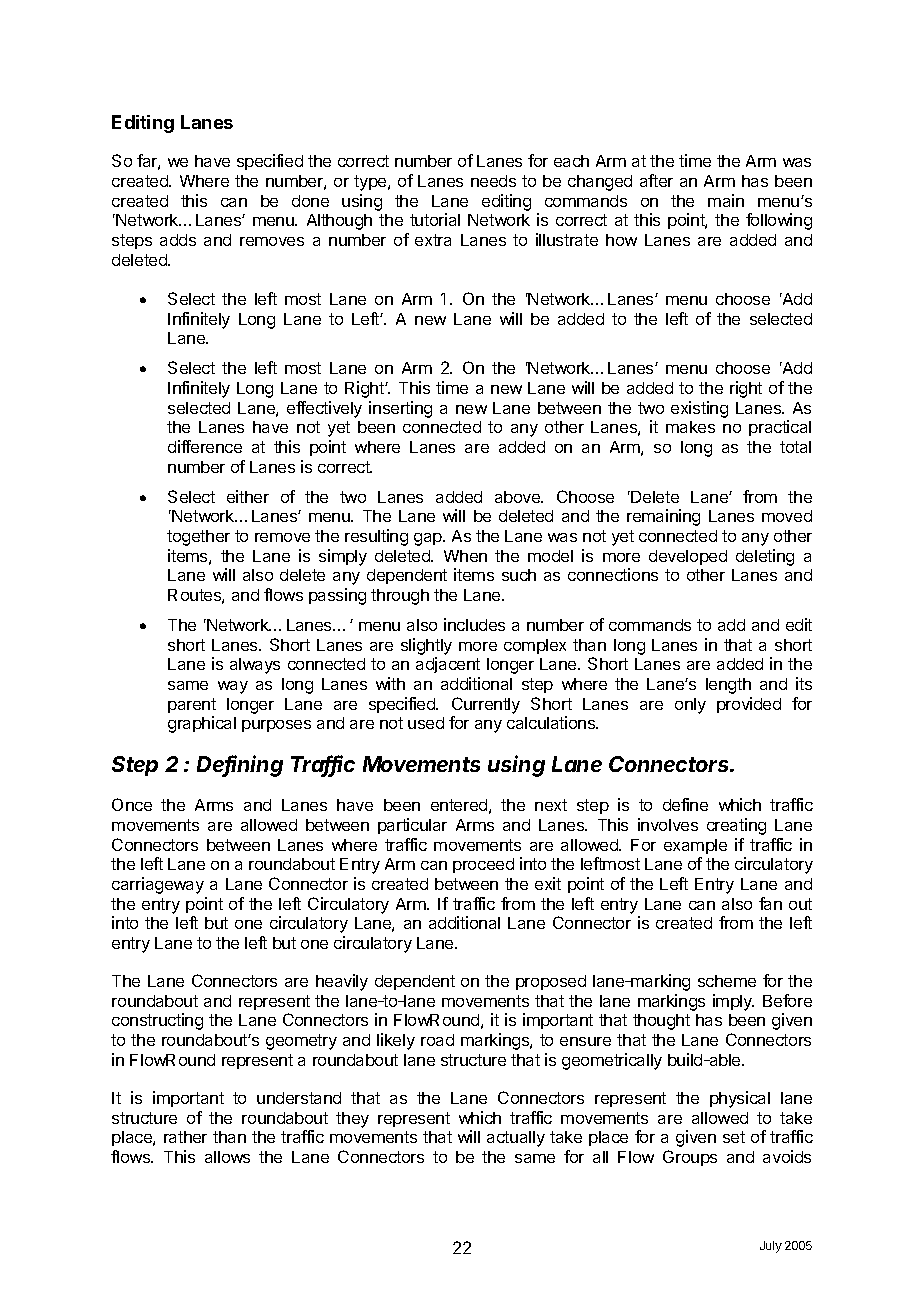 The height and width of the screenshot is (1308, 924). Describe the element at coordinates (695, 846) in the screenshot. I see `example` at that location.
